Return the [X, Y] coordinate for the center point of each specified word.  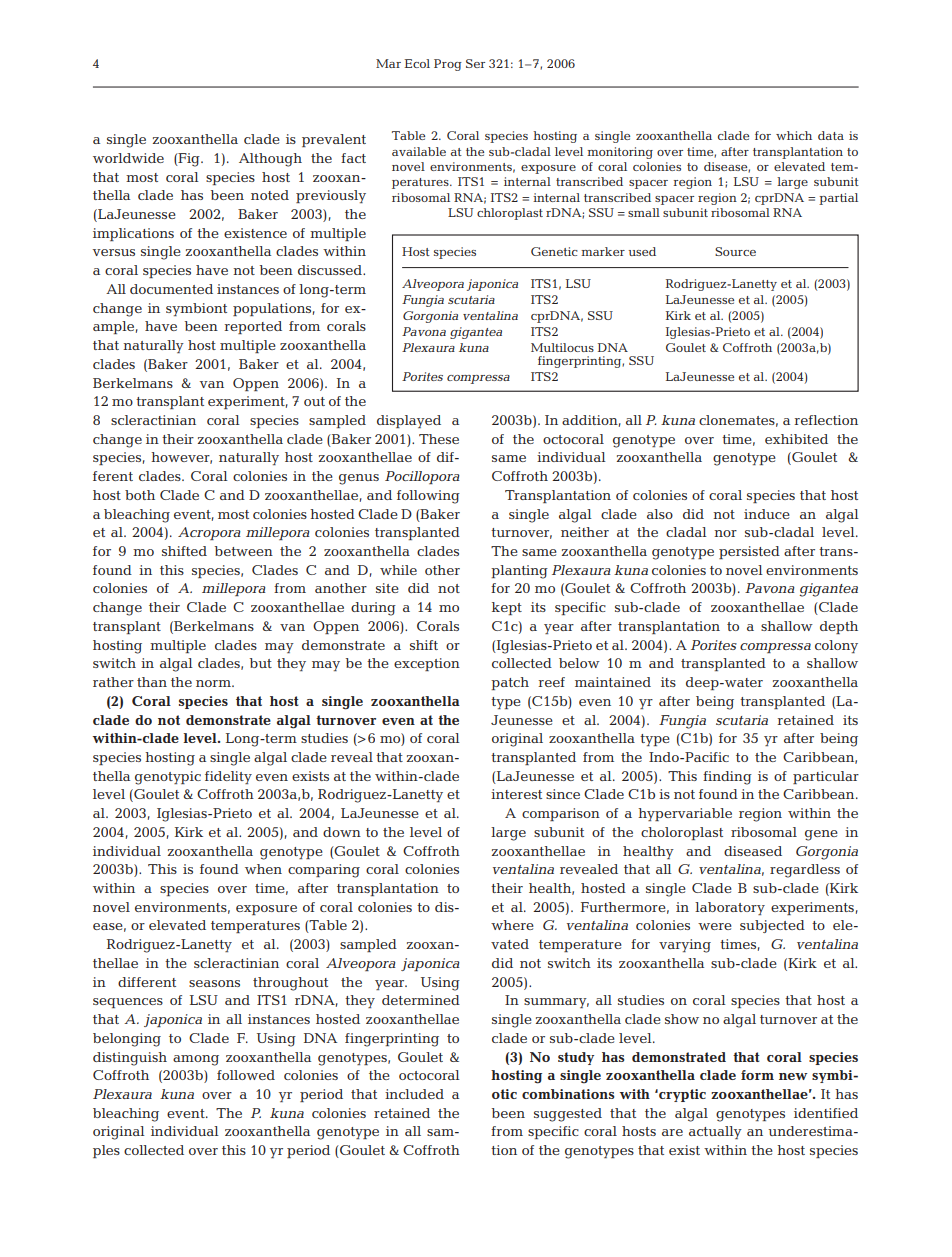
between [244, 551]
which [794, 135]
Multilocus [562, 347]
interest [516, 794]
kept [507, 608]
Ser [475, 63]
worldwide [128, 158]
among [196, 1060]
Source [735, 251]
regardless [805, 871]
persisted [749, 552]
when [263, 869]
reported [253, 327]
